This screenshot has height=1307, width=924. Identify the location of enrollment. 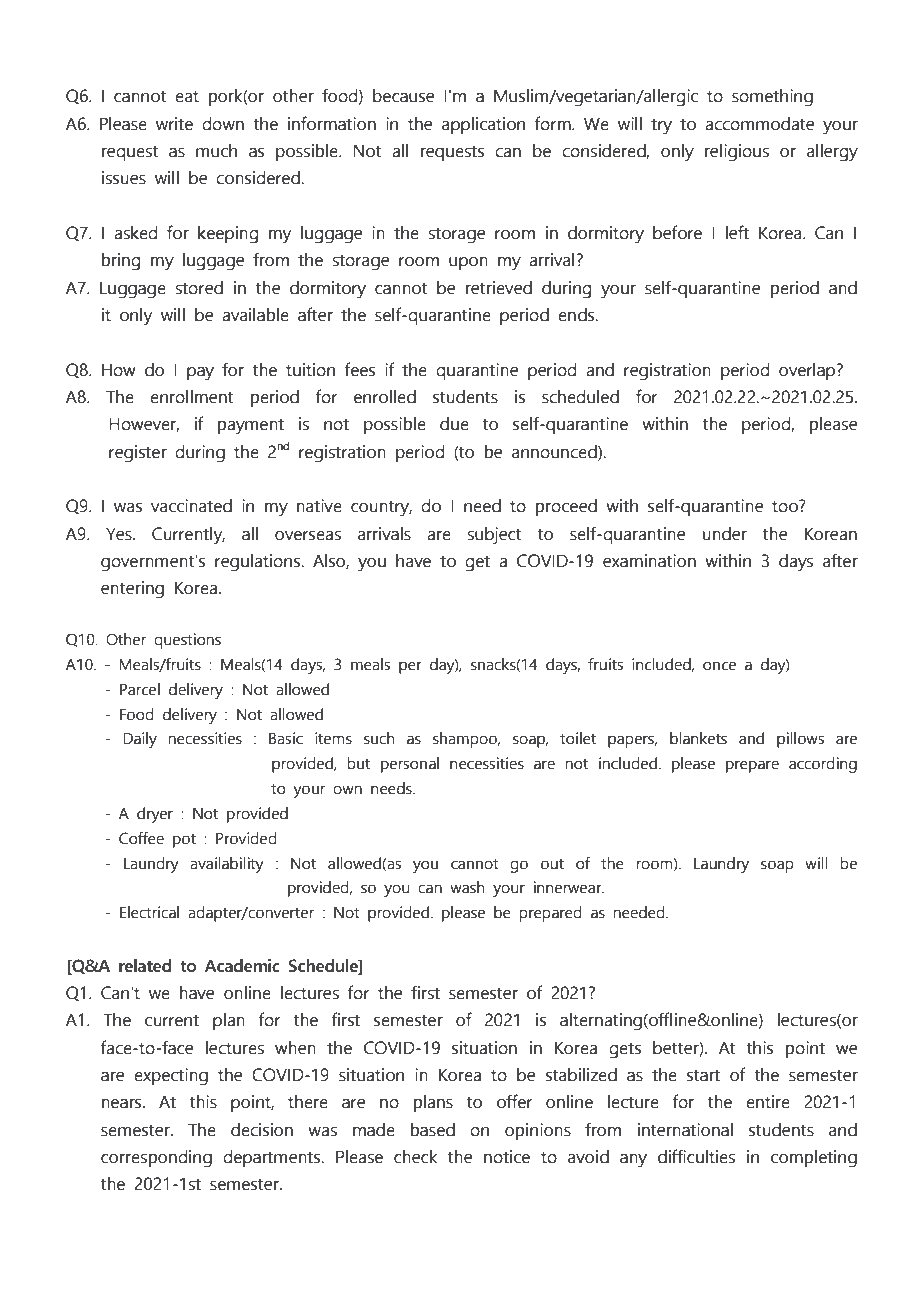
(191, 397).
